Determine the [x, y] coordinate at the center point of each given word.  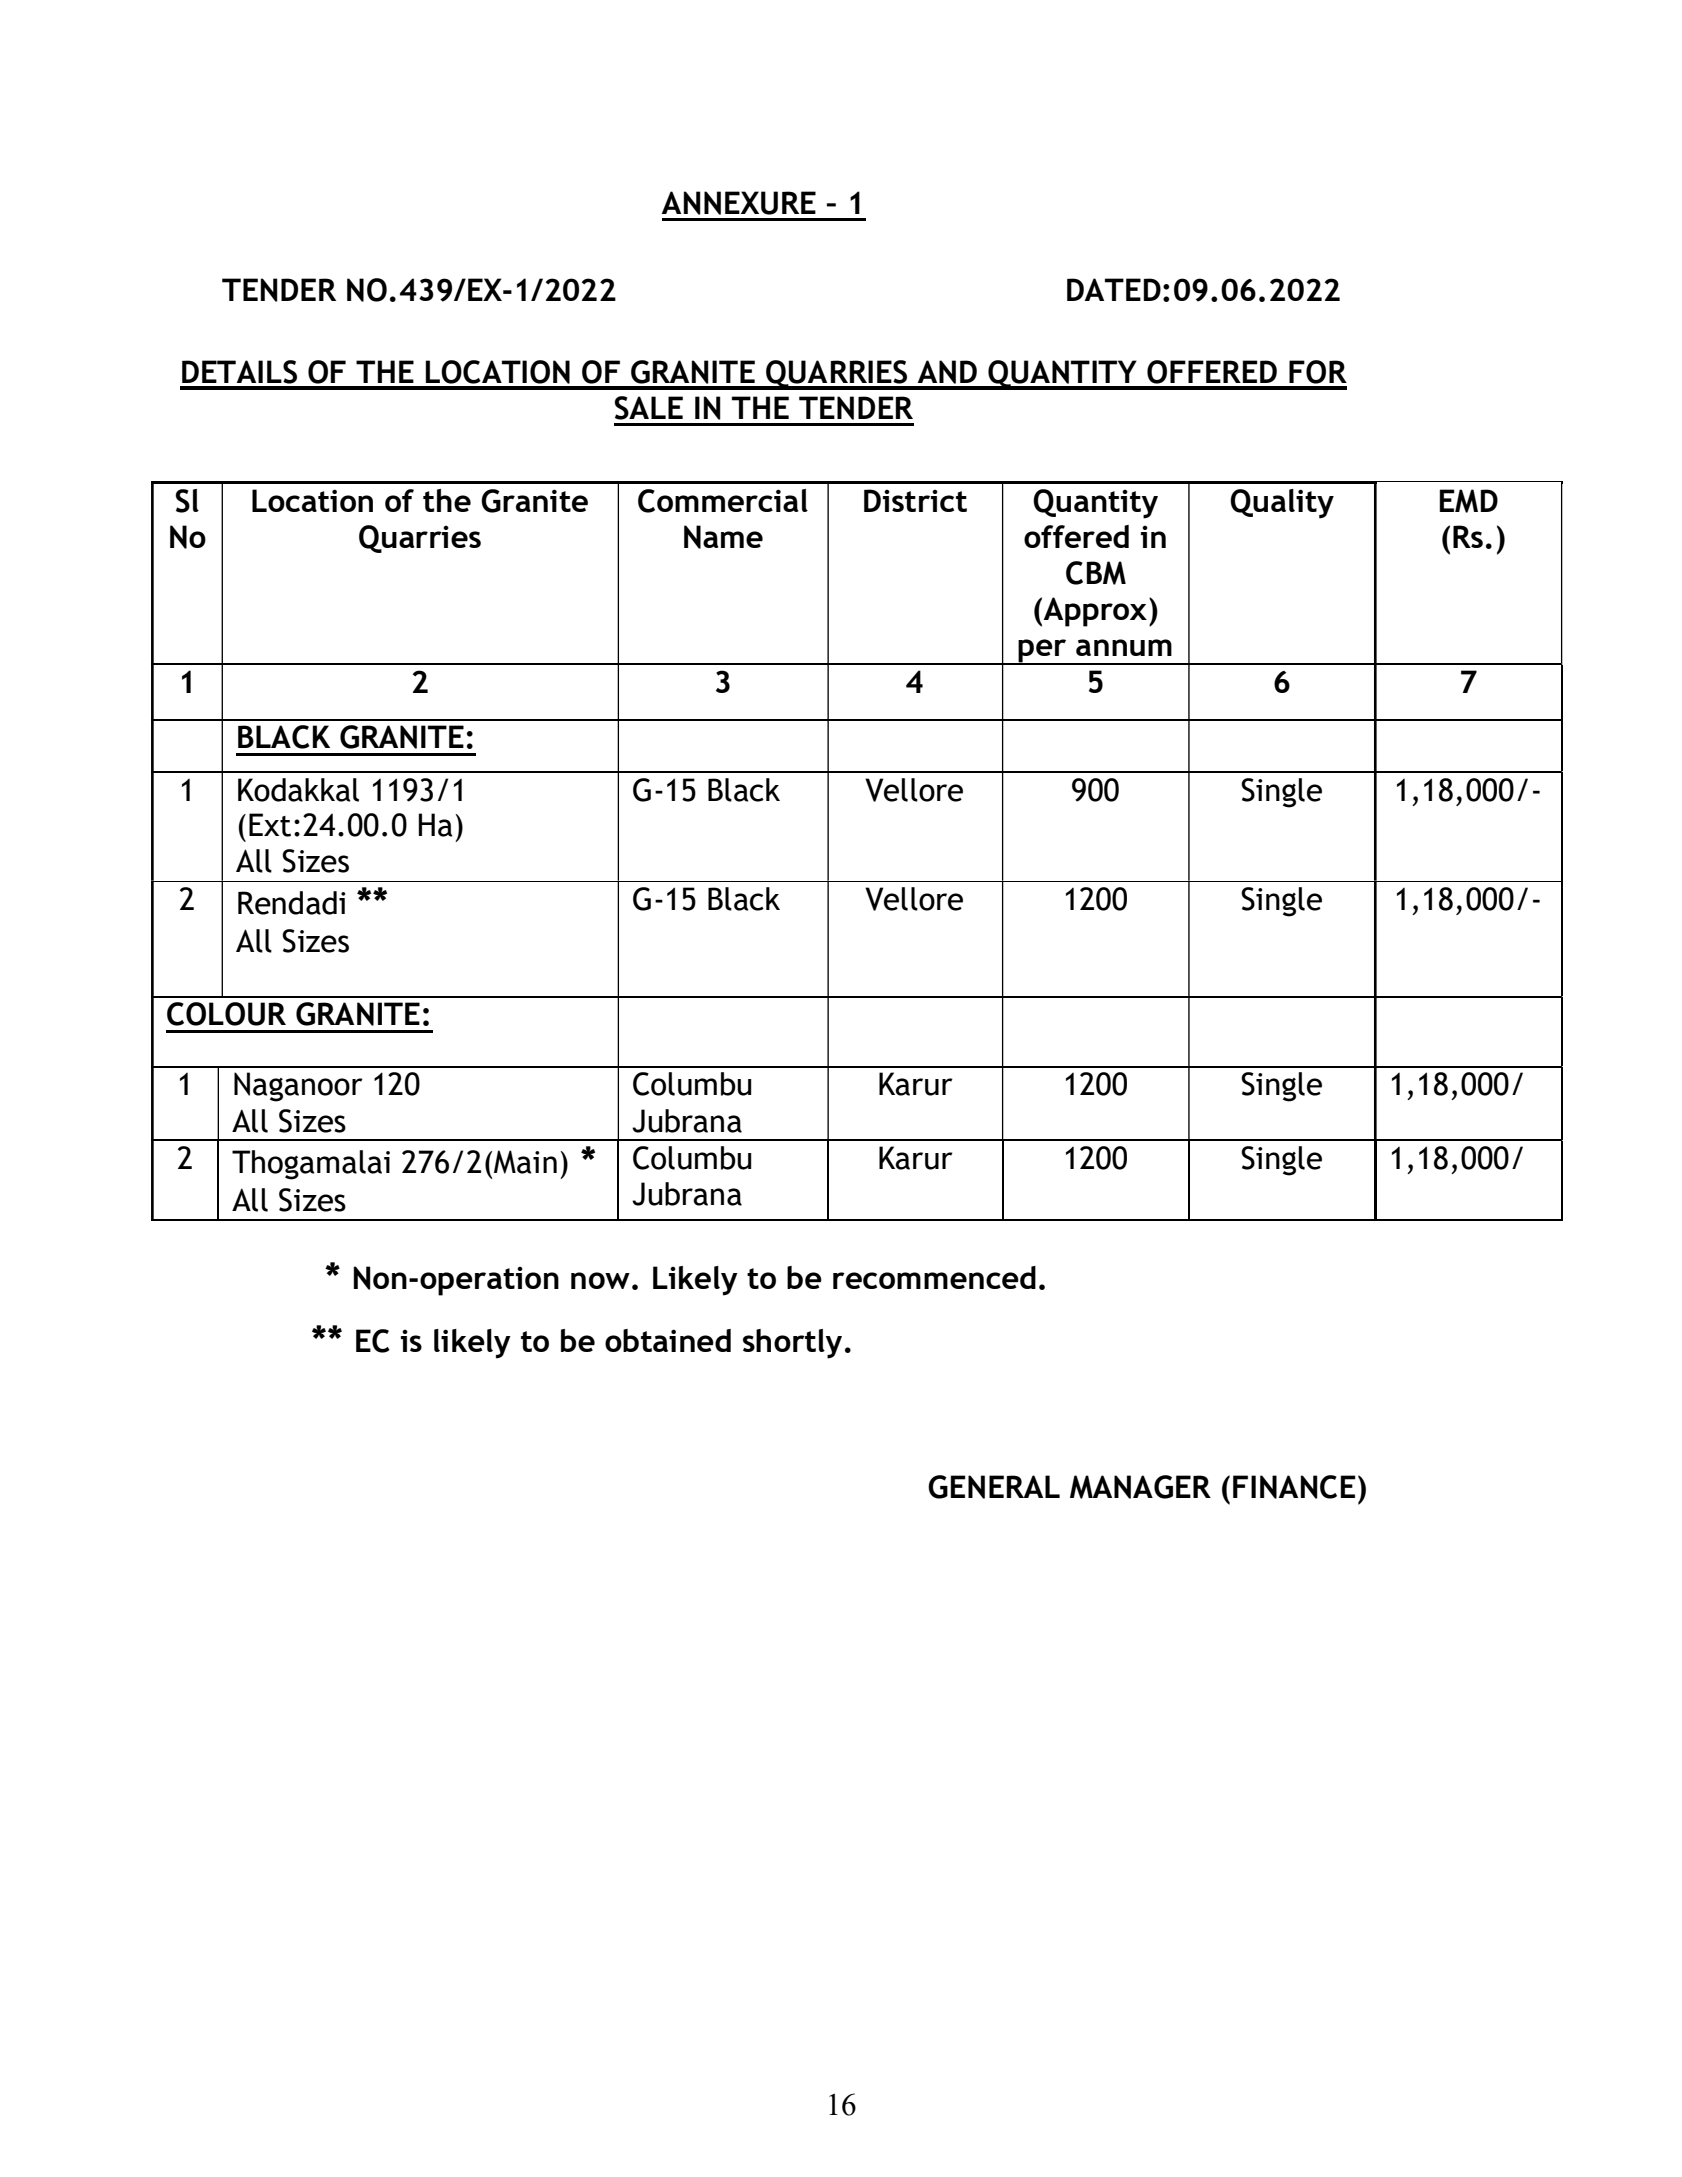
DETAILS [239, 372]
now [600, 1280]
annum [1124, 647]
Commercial [723, 501]
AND [947, 372]
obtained [668, 1340]
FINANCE [1294, 1487]
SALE [648, 408]
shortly [792, 1344]
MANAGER [1140, 1487]
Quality [1282, 504]
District [915, 500]
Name [723, 537]
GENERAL [994, 1487]
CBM [1096, 573]
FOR [1318, 372]
